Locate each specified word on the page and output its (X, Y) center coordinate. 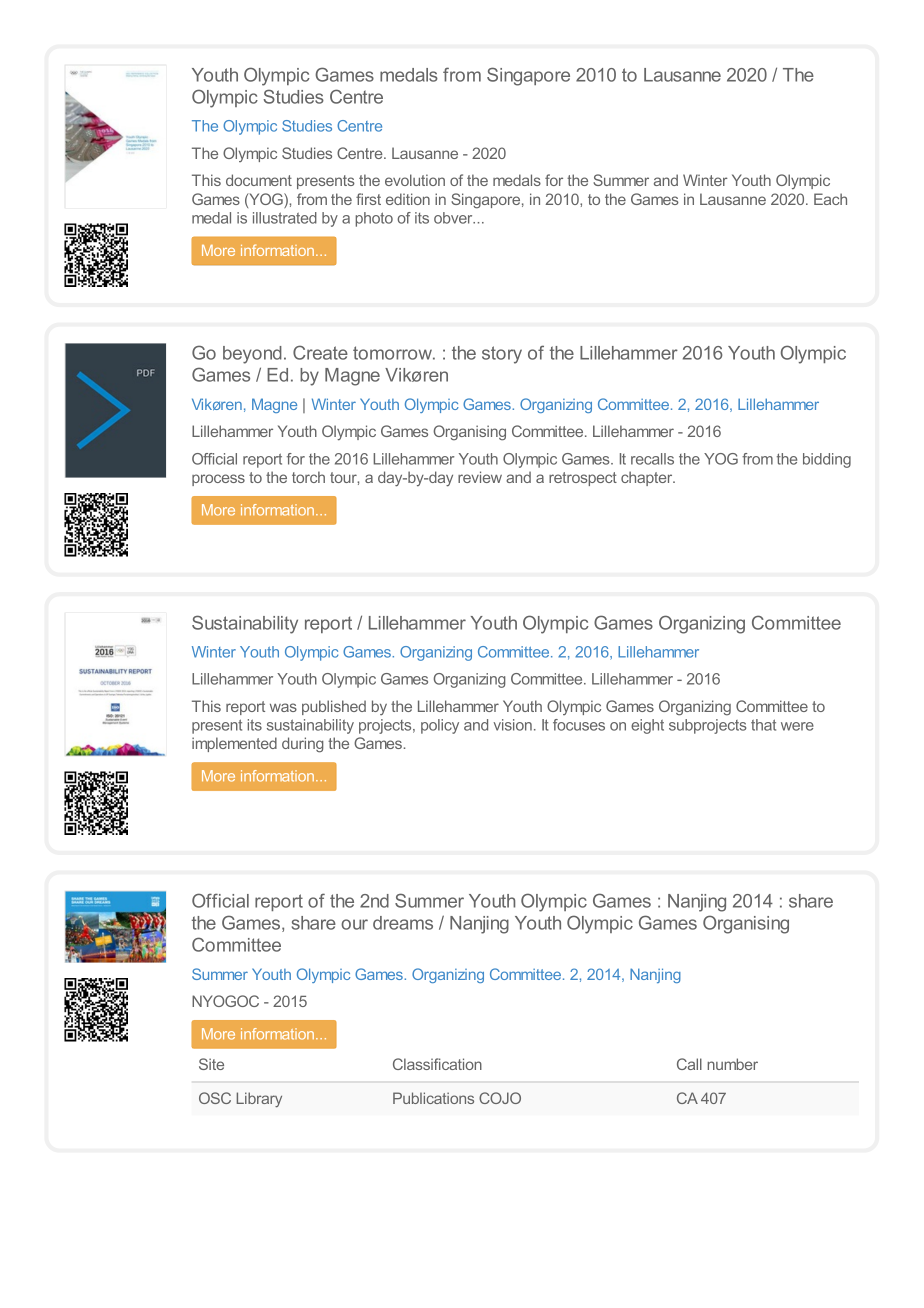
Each (830, 199)
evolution (415, 180)
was (283, 707)
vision (512, 725)
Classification (437, 1064)
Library (259, 1100)
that (763, 725)
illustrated (285, 218)
